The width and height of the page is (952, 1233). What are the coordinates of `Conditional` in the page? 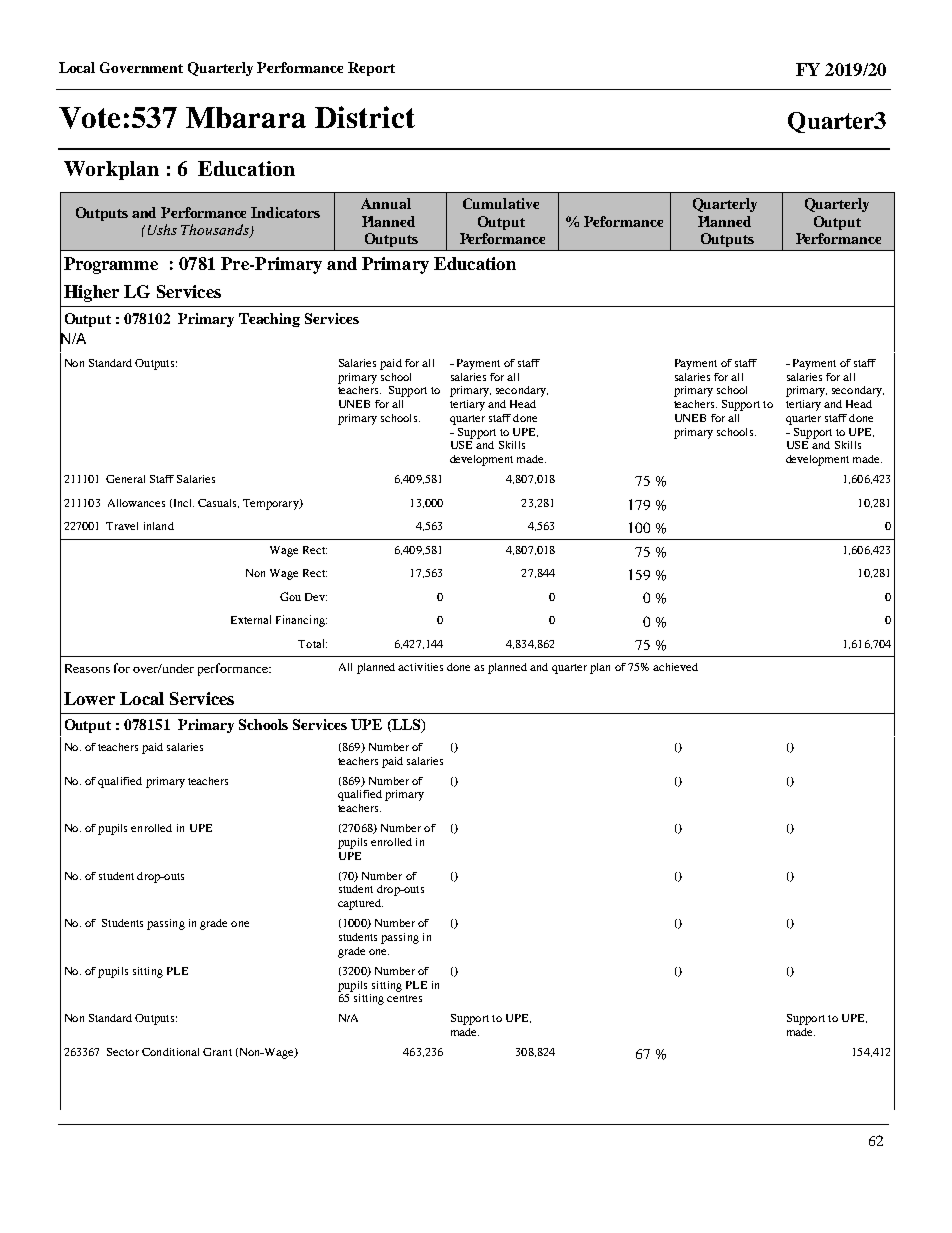 It's located at (170, 1052).
